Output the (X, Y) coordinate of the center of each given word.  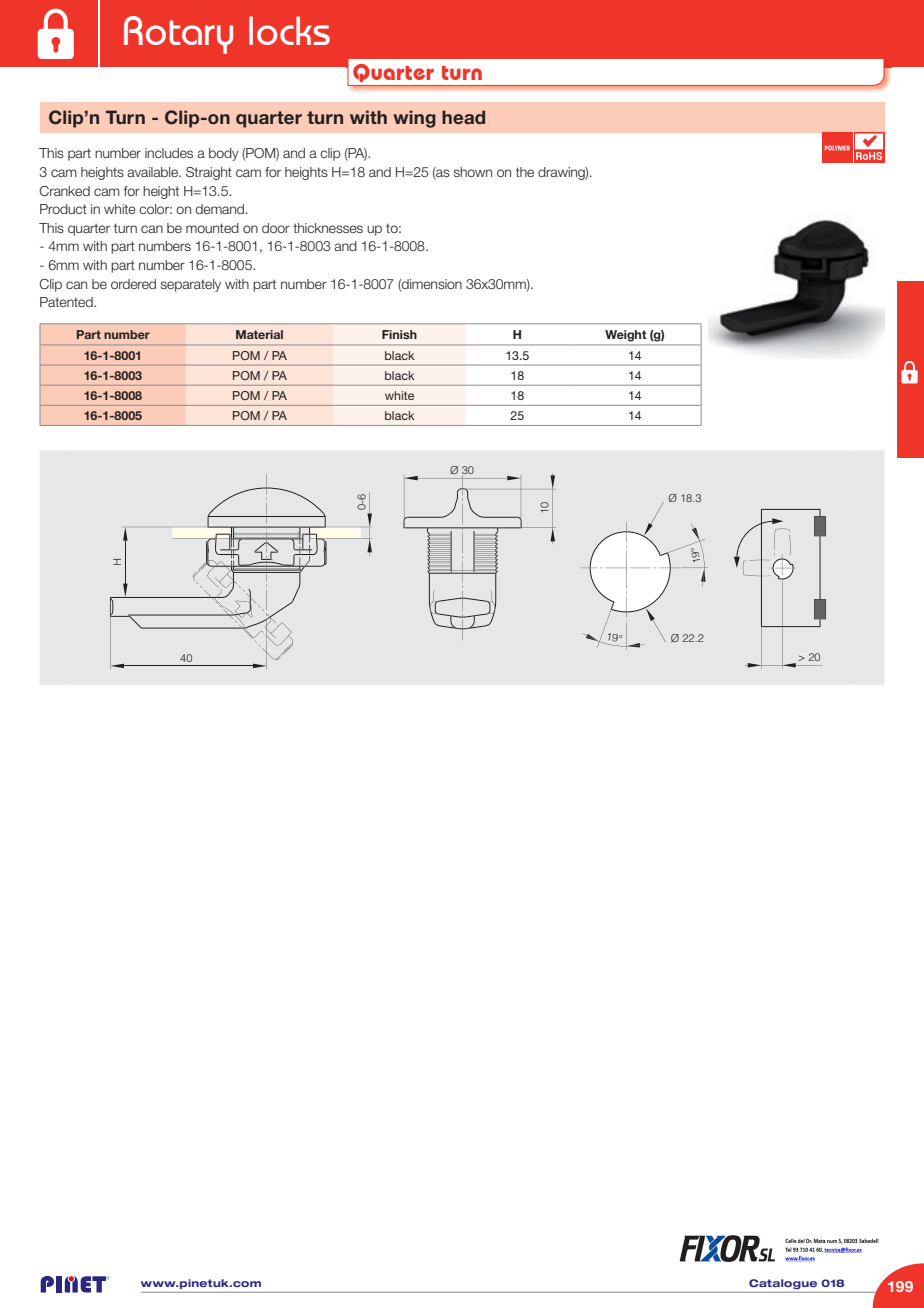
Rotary (178, 35)
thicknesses (328, 228)
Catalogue (783, 1284)
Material (259, 334)
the (525, 172)
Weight (625, 336)
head (463, 117)
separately (191, 285)
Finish (399, 334)
